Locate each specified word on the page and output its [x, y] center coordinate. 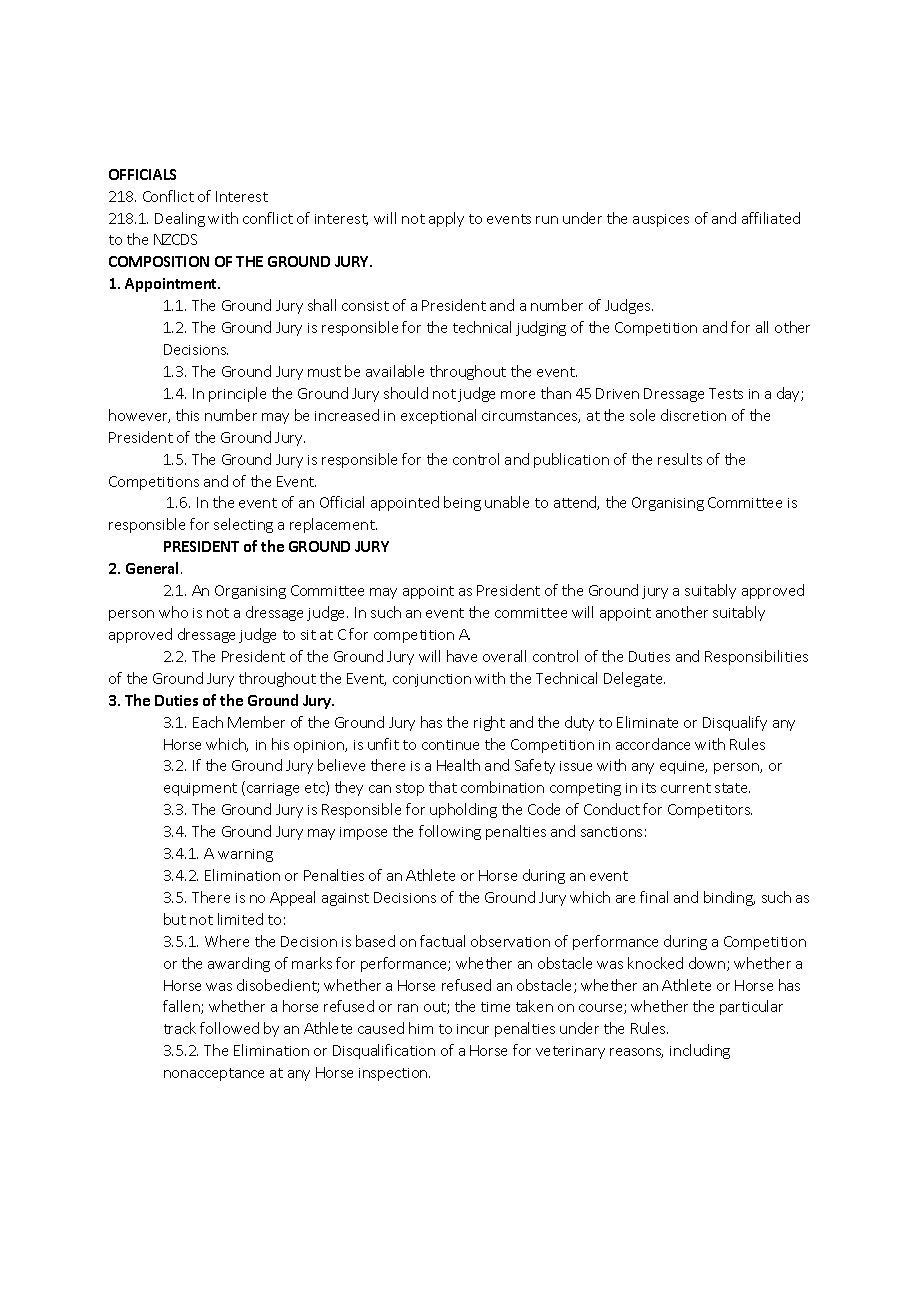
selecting [243, 525]
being [462, 503]
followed [229, 1028]
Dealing [180, 219]
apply [446, 219]
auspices [661, 220]
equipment [200, 789]
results [680, 459]
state [732, 788]
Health [458, 765]
